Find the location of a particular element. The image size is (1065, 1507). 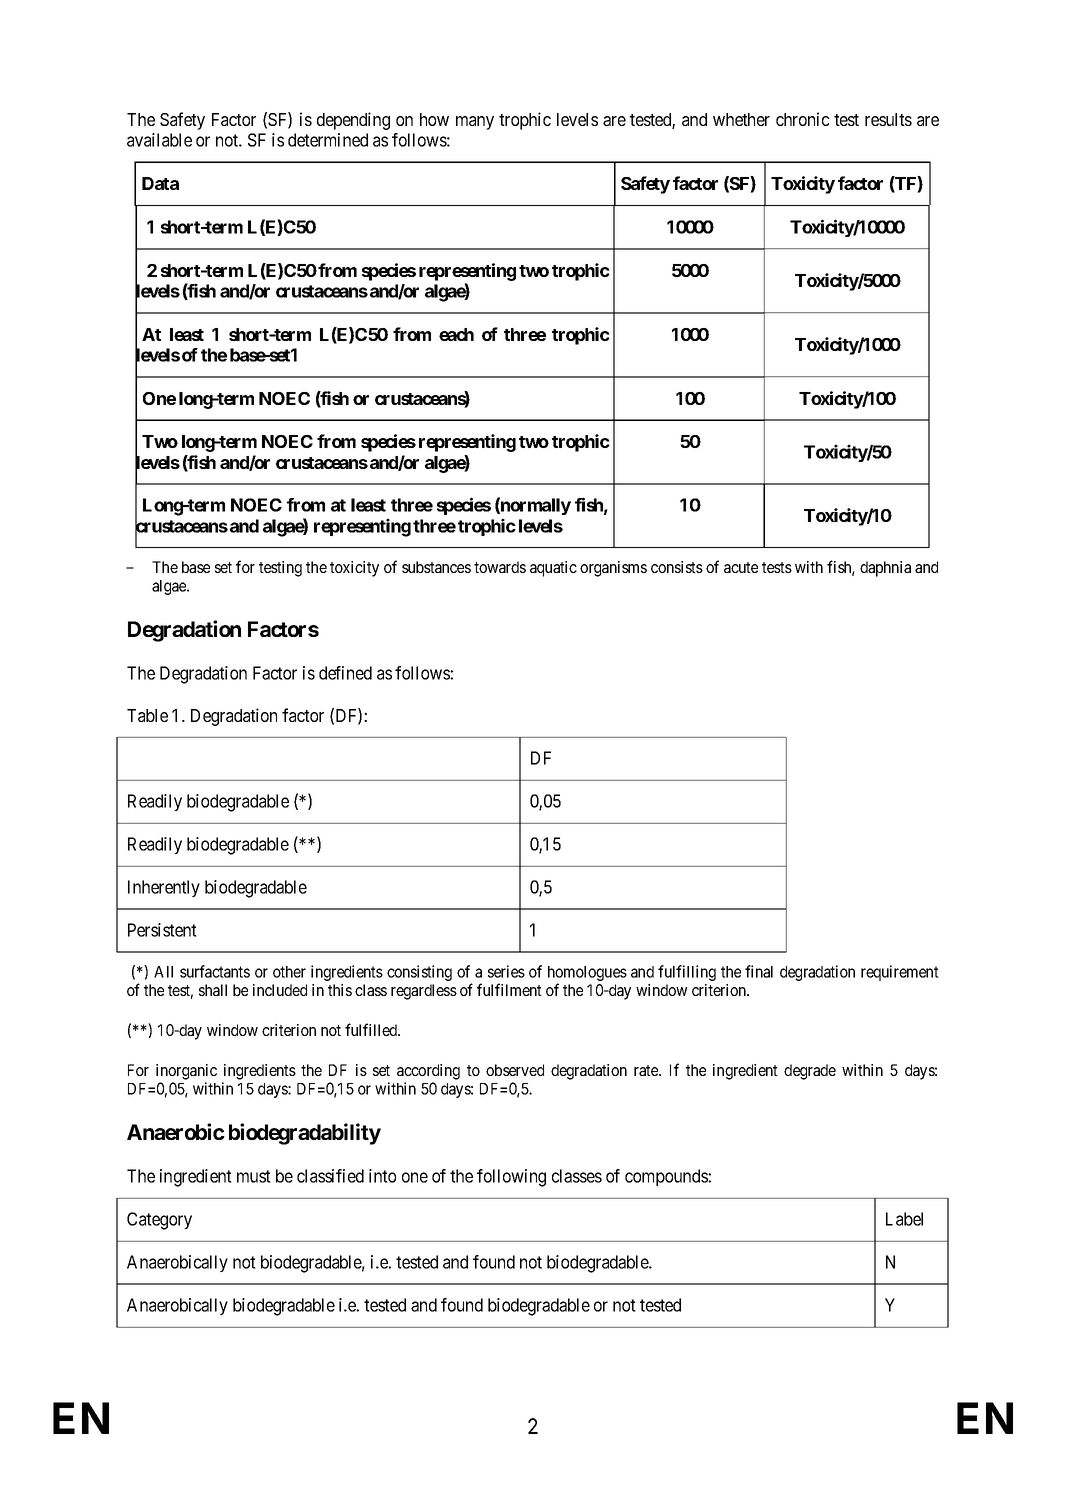

chronic is located at coordinates (803, 119).
